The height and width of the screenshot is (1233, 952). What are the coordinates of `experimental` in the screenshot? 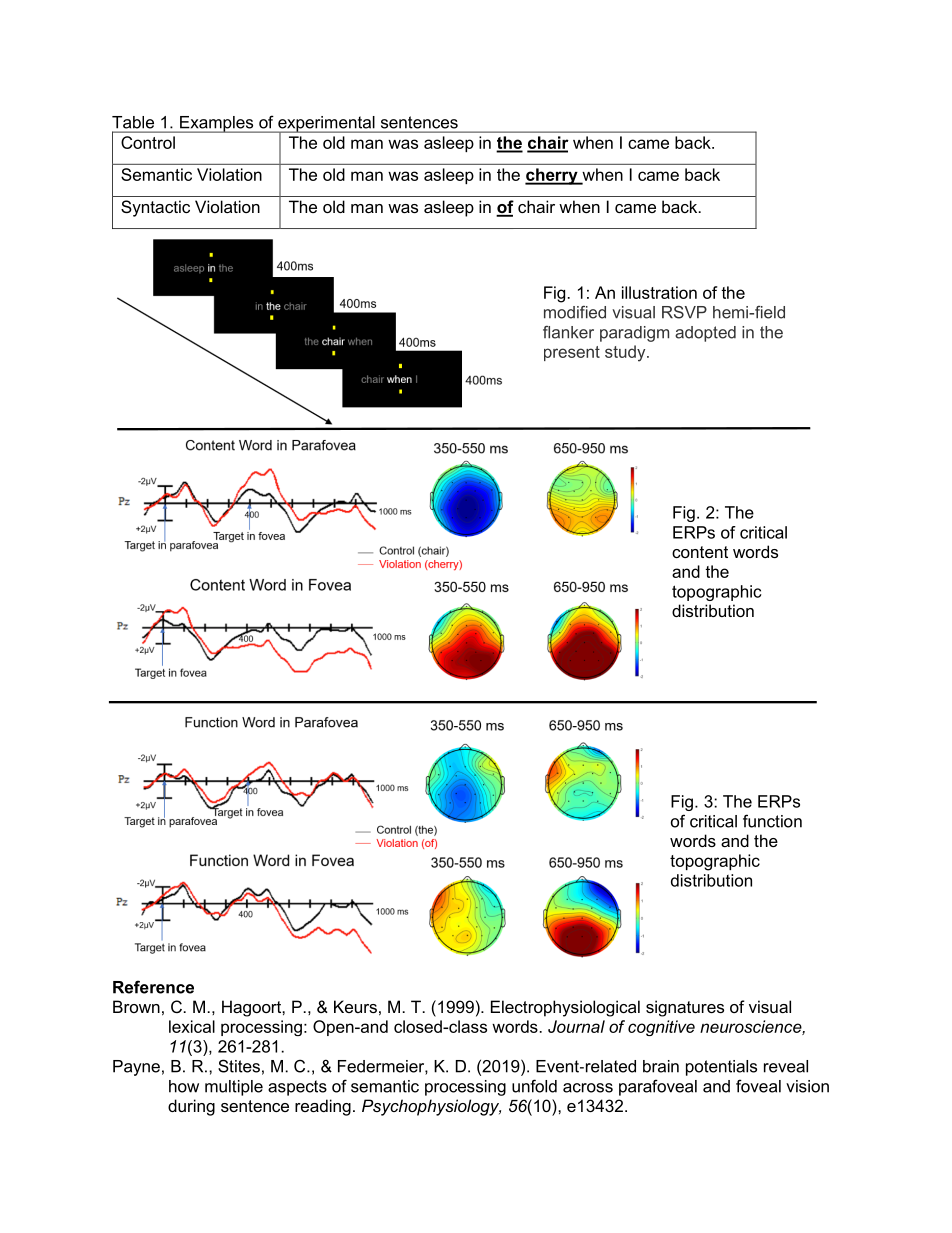 It's located at (326, 125).
